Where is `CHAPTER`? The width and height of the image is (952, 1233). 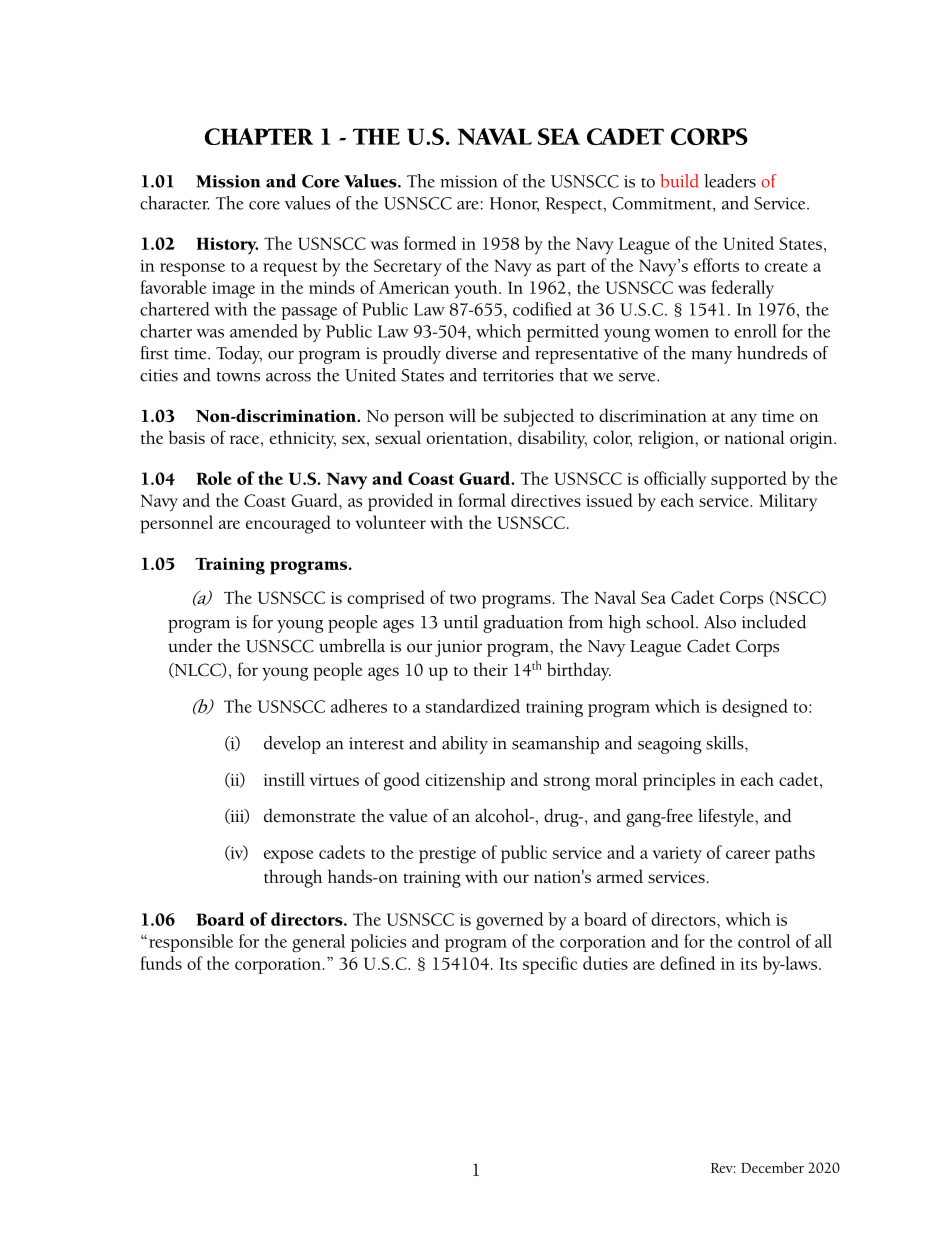 CHAPTER is located at coordinates (259, 136).
